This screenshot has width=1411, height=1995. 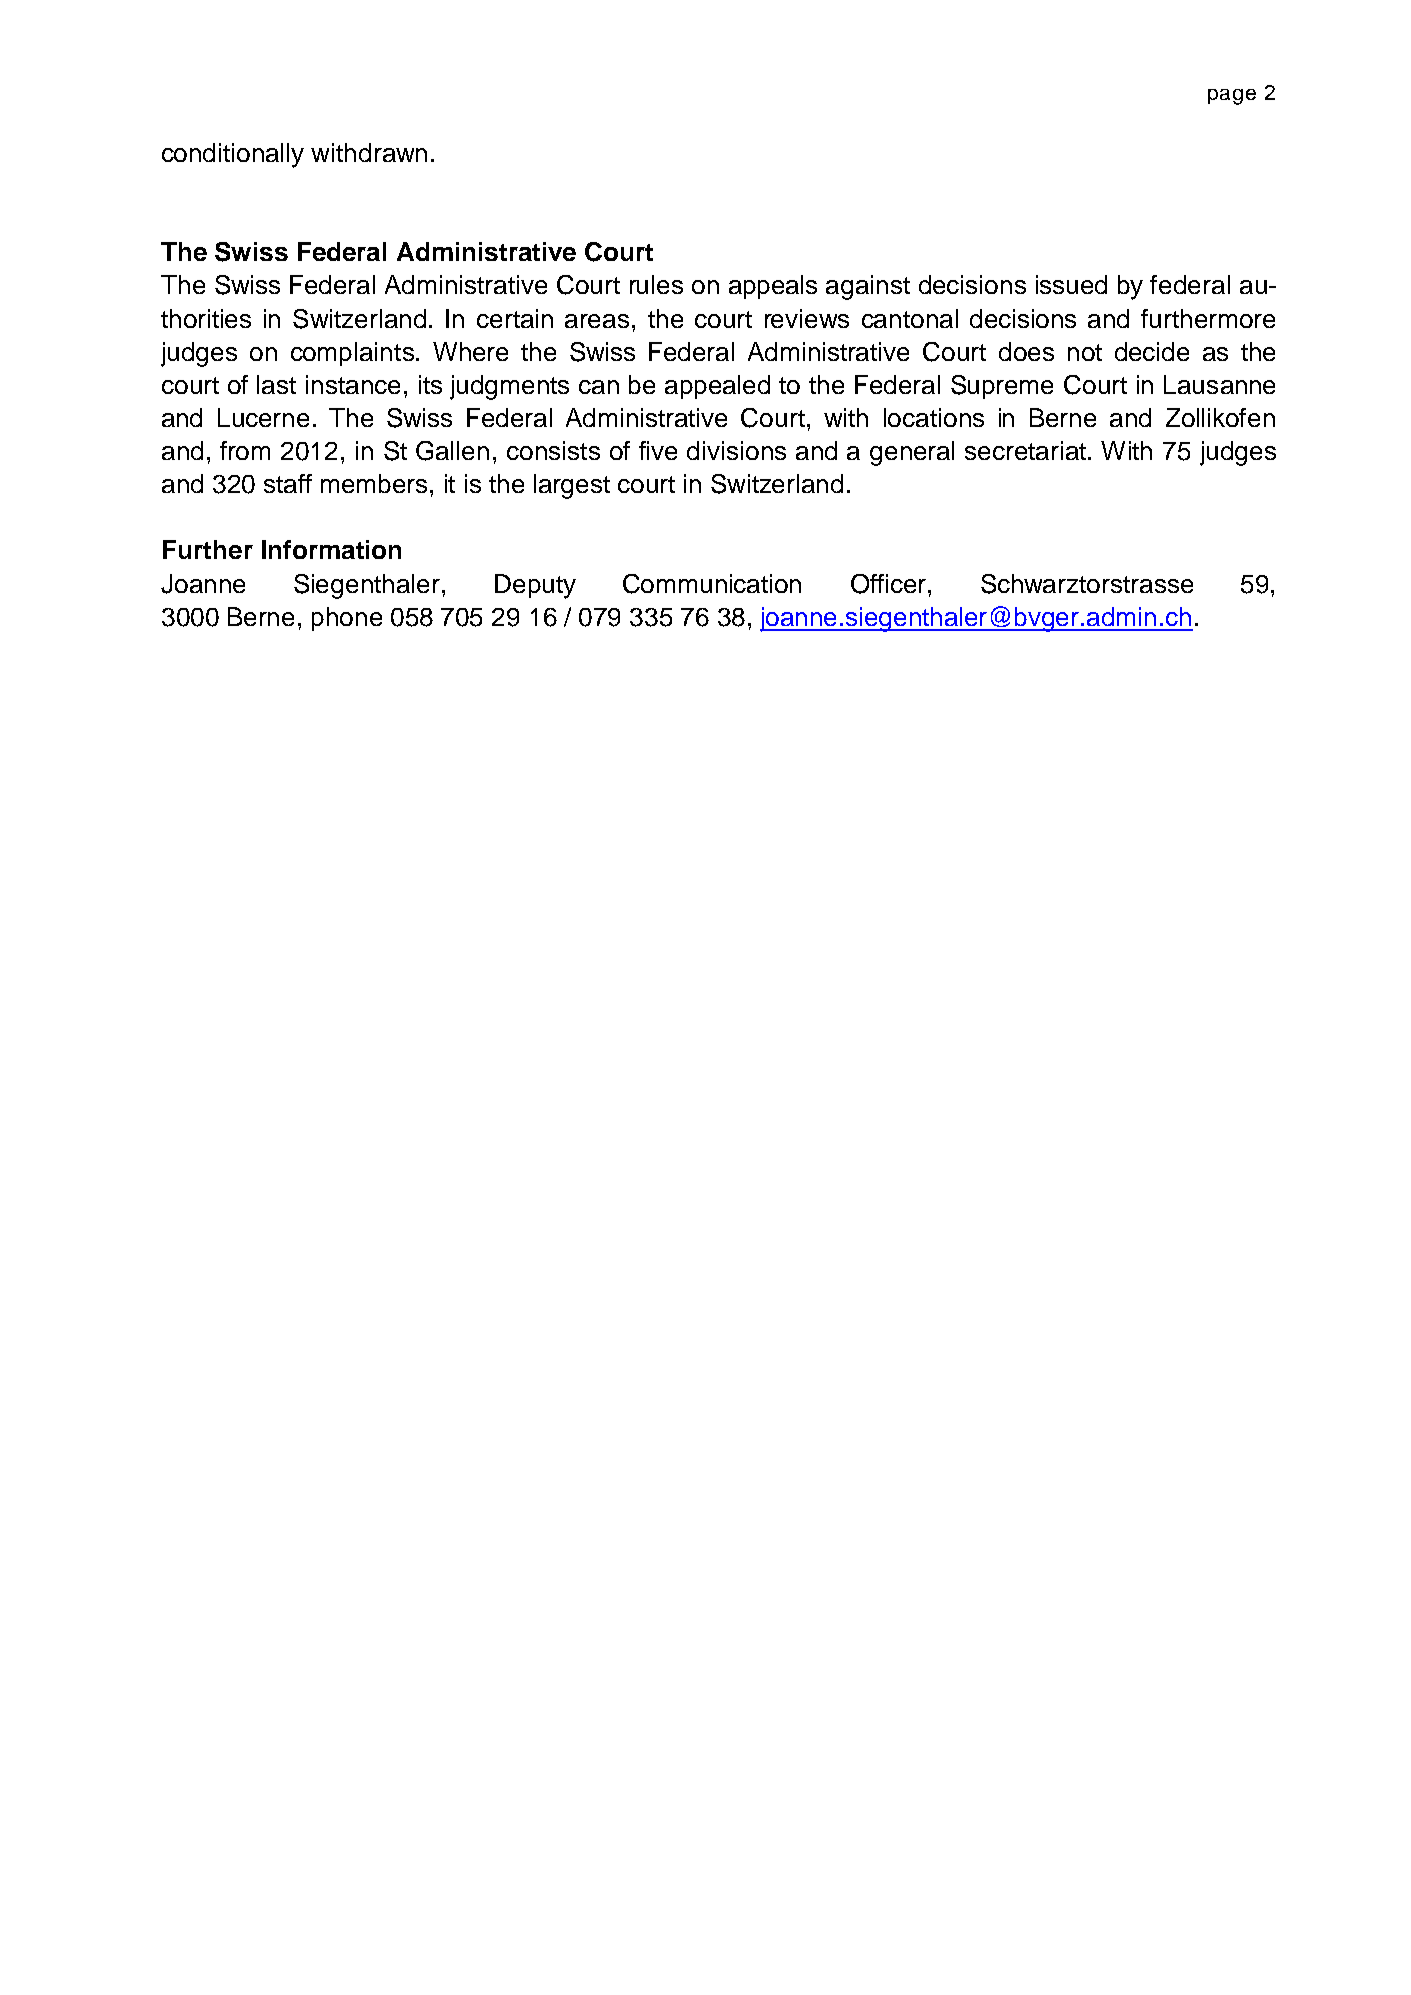 What do you see at coordinates (890, 584) in the screenshot?
I see `Officer` at bounding box center [890, 584].
